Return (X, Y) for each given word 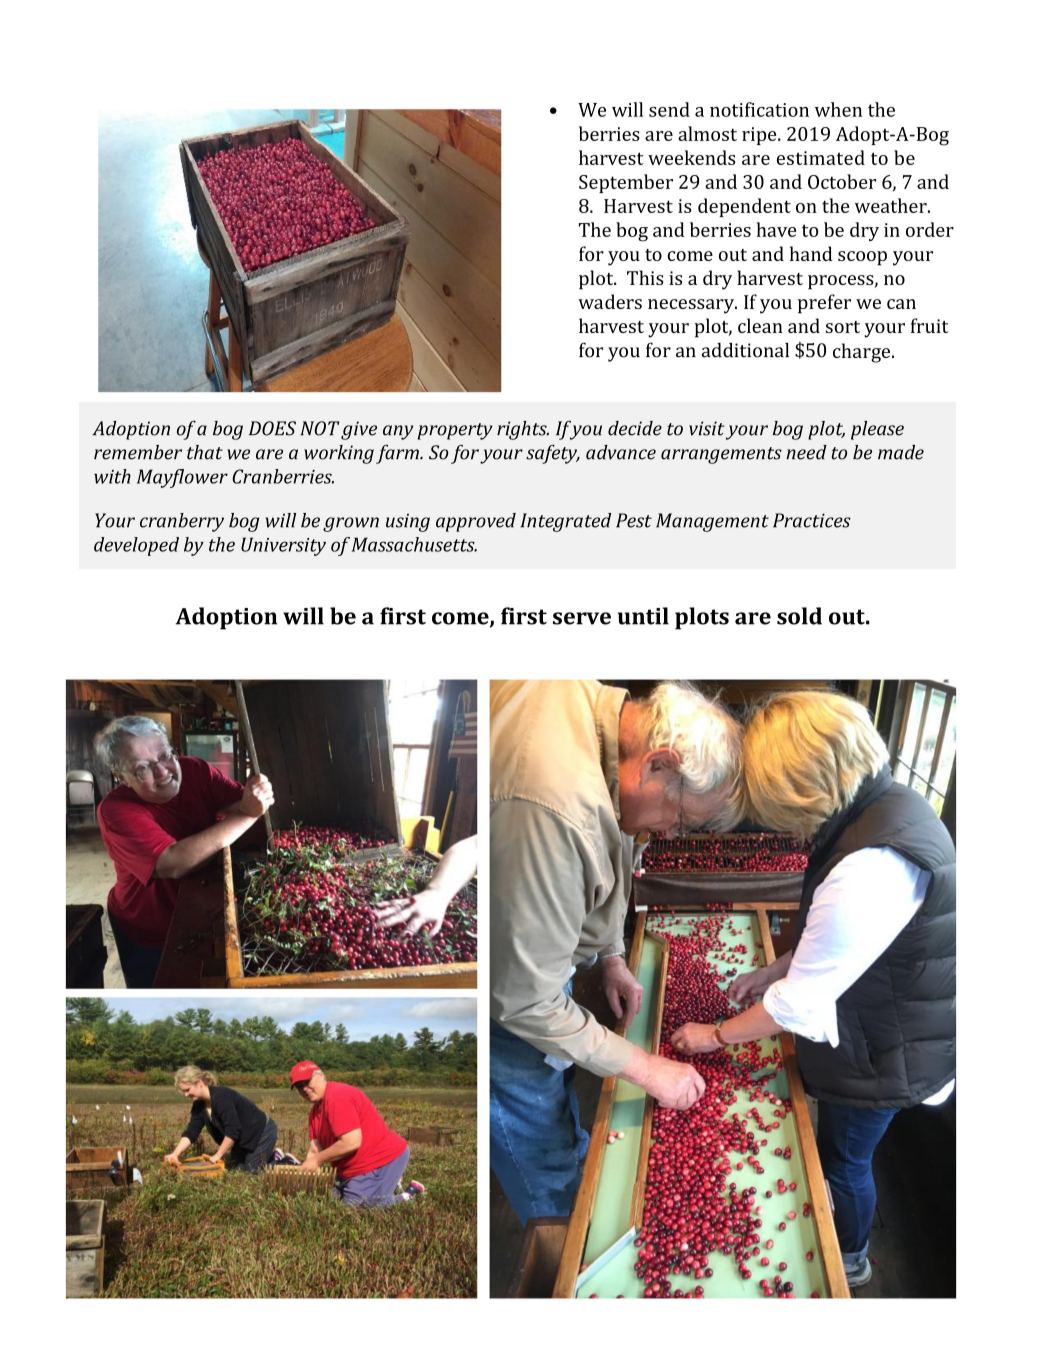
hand (811, 253)
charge (863, 353)
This (645, 277)
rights (523, 430)
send (669, 109)
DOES (272, 428)
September (626, 183)
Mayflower (182, 478)
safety (553, 454)
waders (610, 301)
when (838, 109)
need (806, 452)
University (283, 546)
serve (582, 618)
